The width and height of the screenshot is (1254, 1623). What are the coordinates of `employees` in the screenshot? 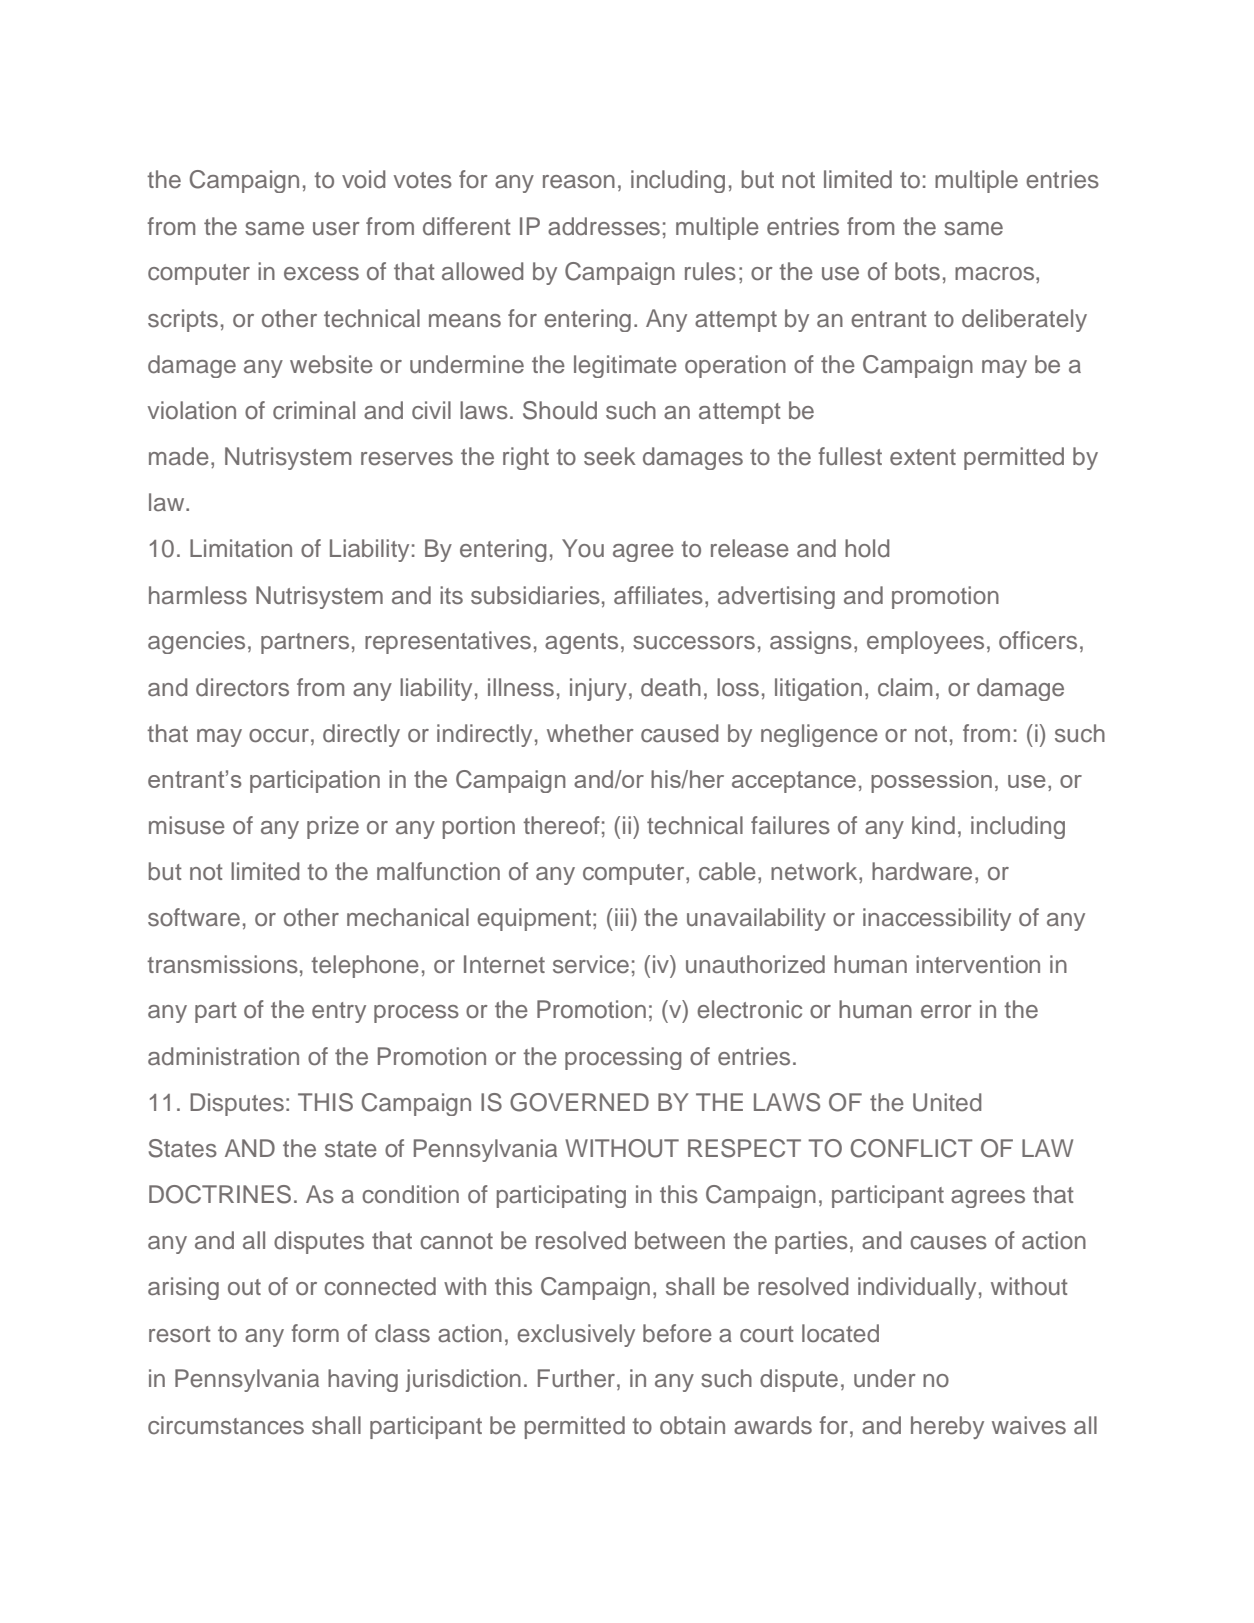 It's located at (925, 642).
